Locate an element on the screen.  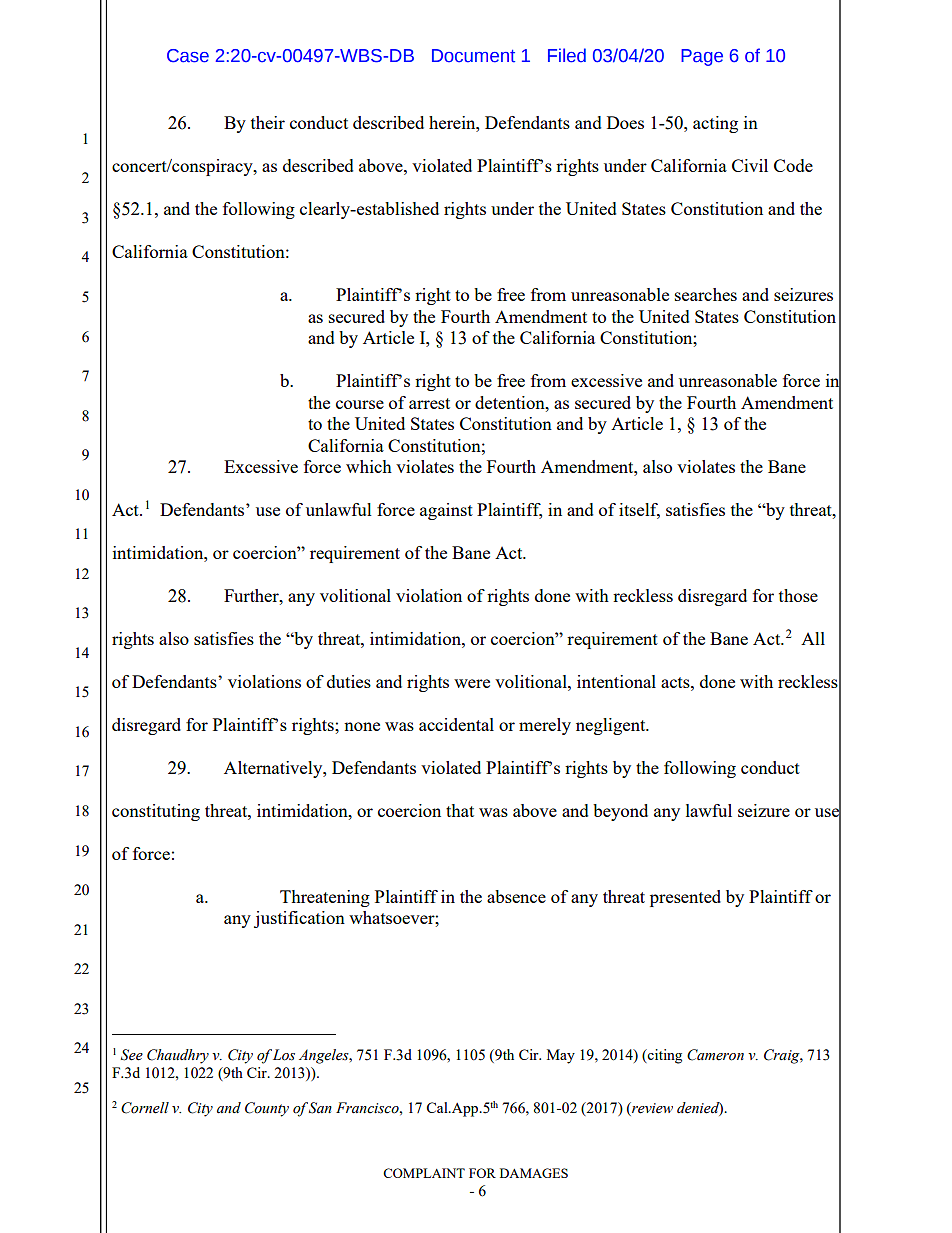
absence is located at coordinates (516, 896).
